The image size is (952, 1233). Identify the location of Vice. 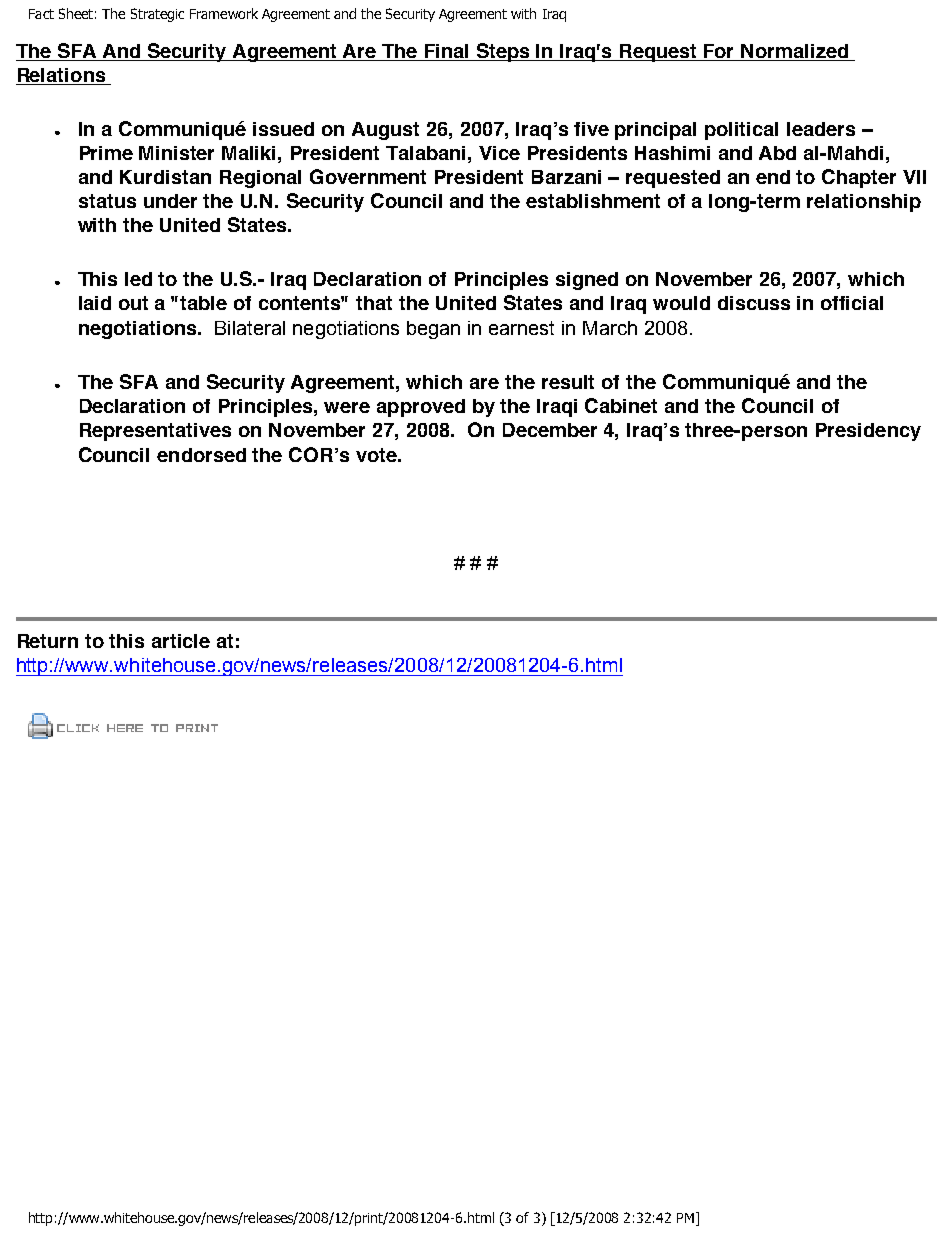
(499, 153).
